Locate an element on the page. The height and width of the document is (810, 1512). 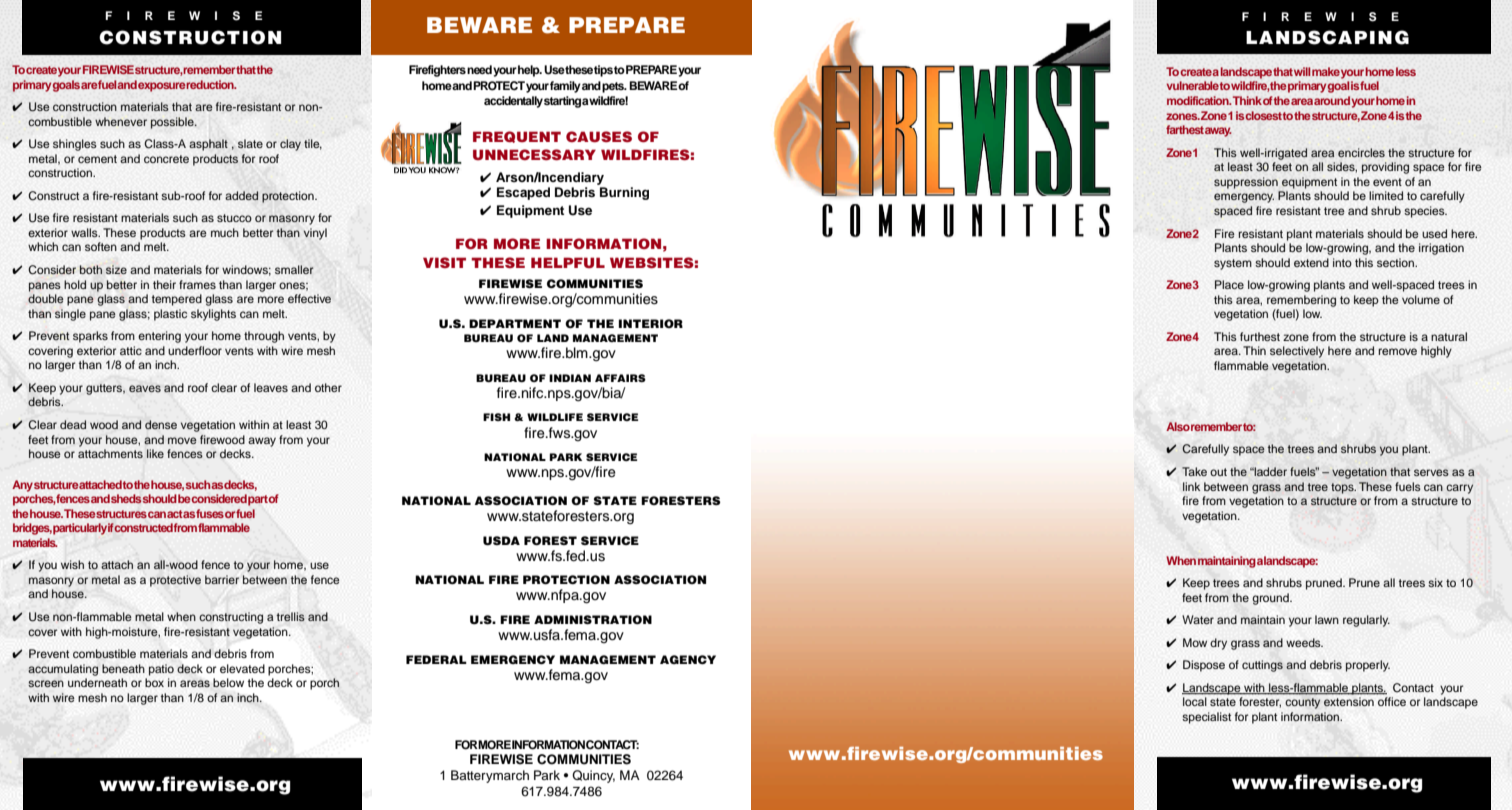
dense is located at coordinates (161, 424).
